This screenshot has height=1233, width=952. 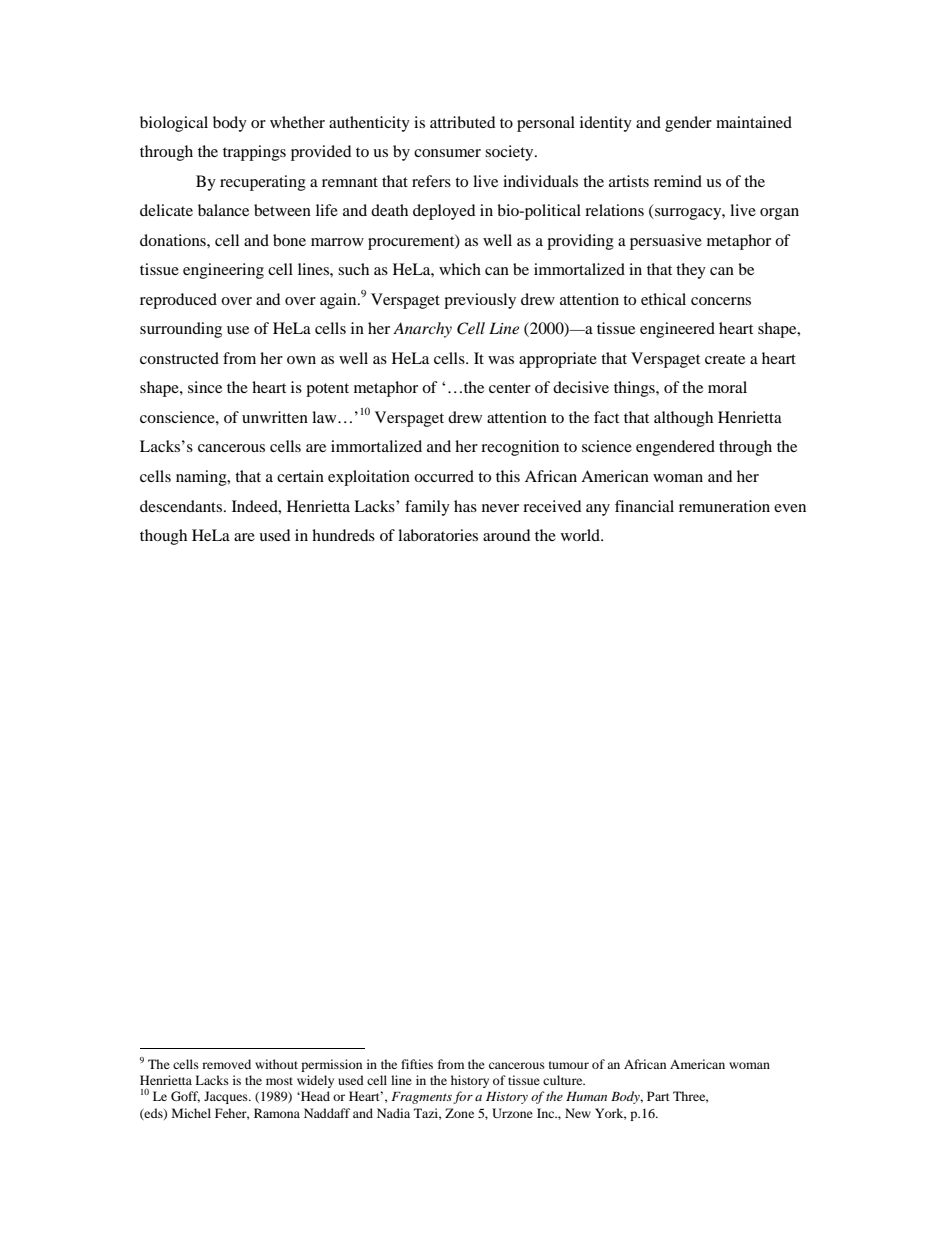 What do you see at coordinates (581, 535) in the screenshot?
I see `world` at bounding box center [581, 535].
